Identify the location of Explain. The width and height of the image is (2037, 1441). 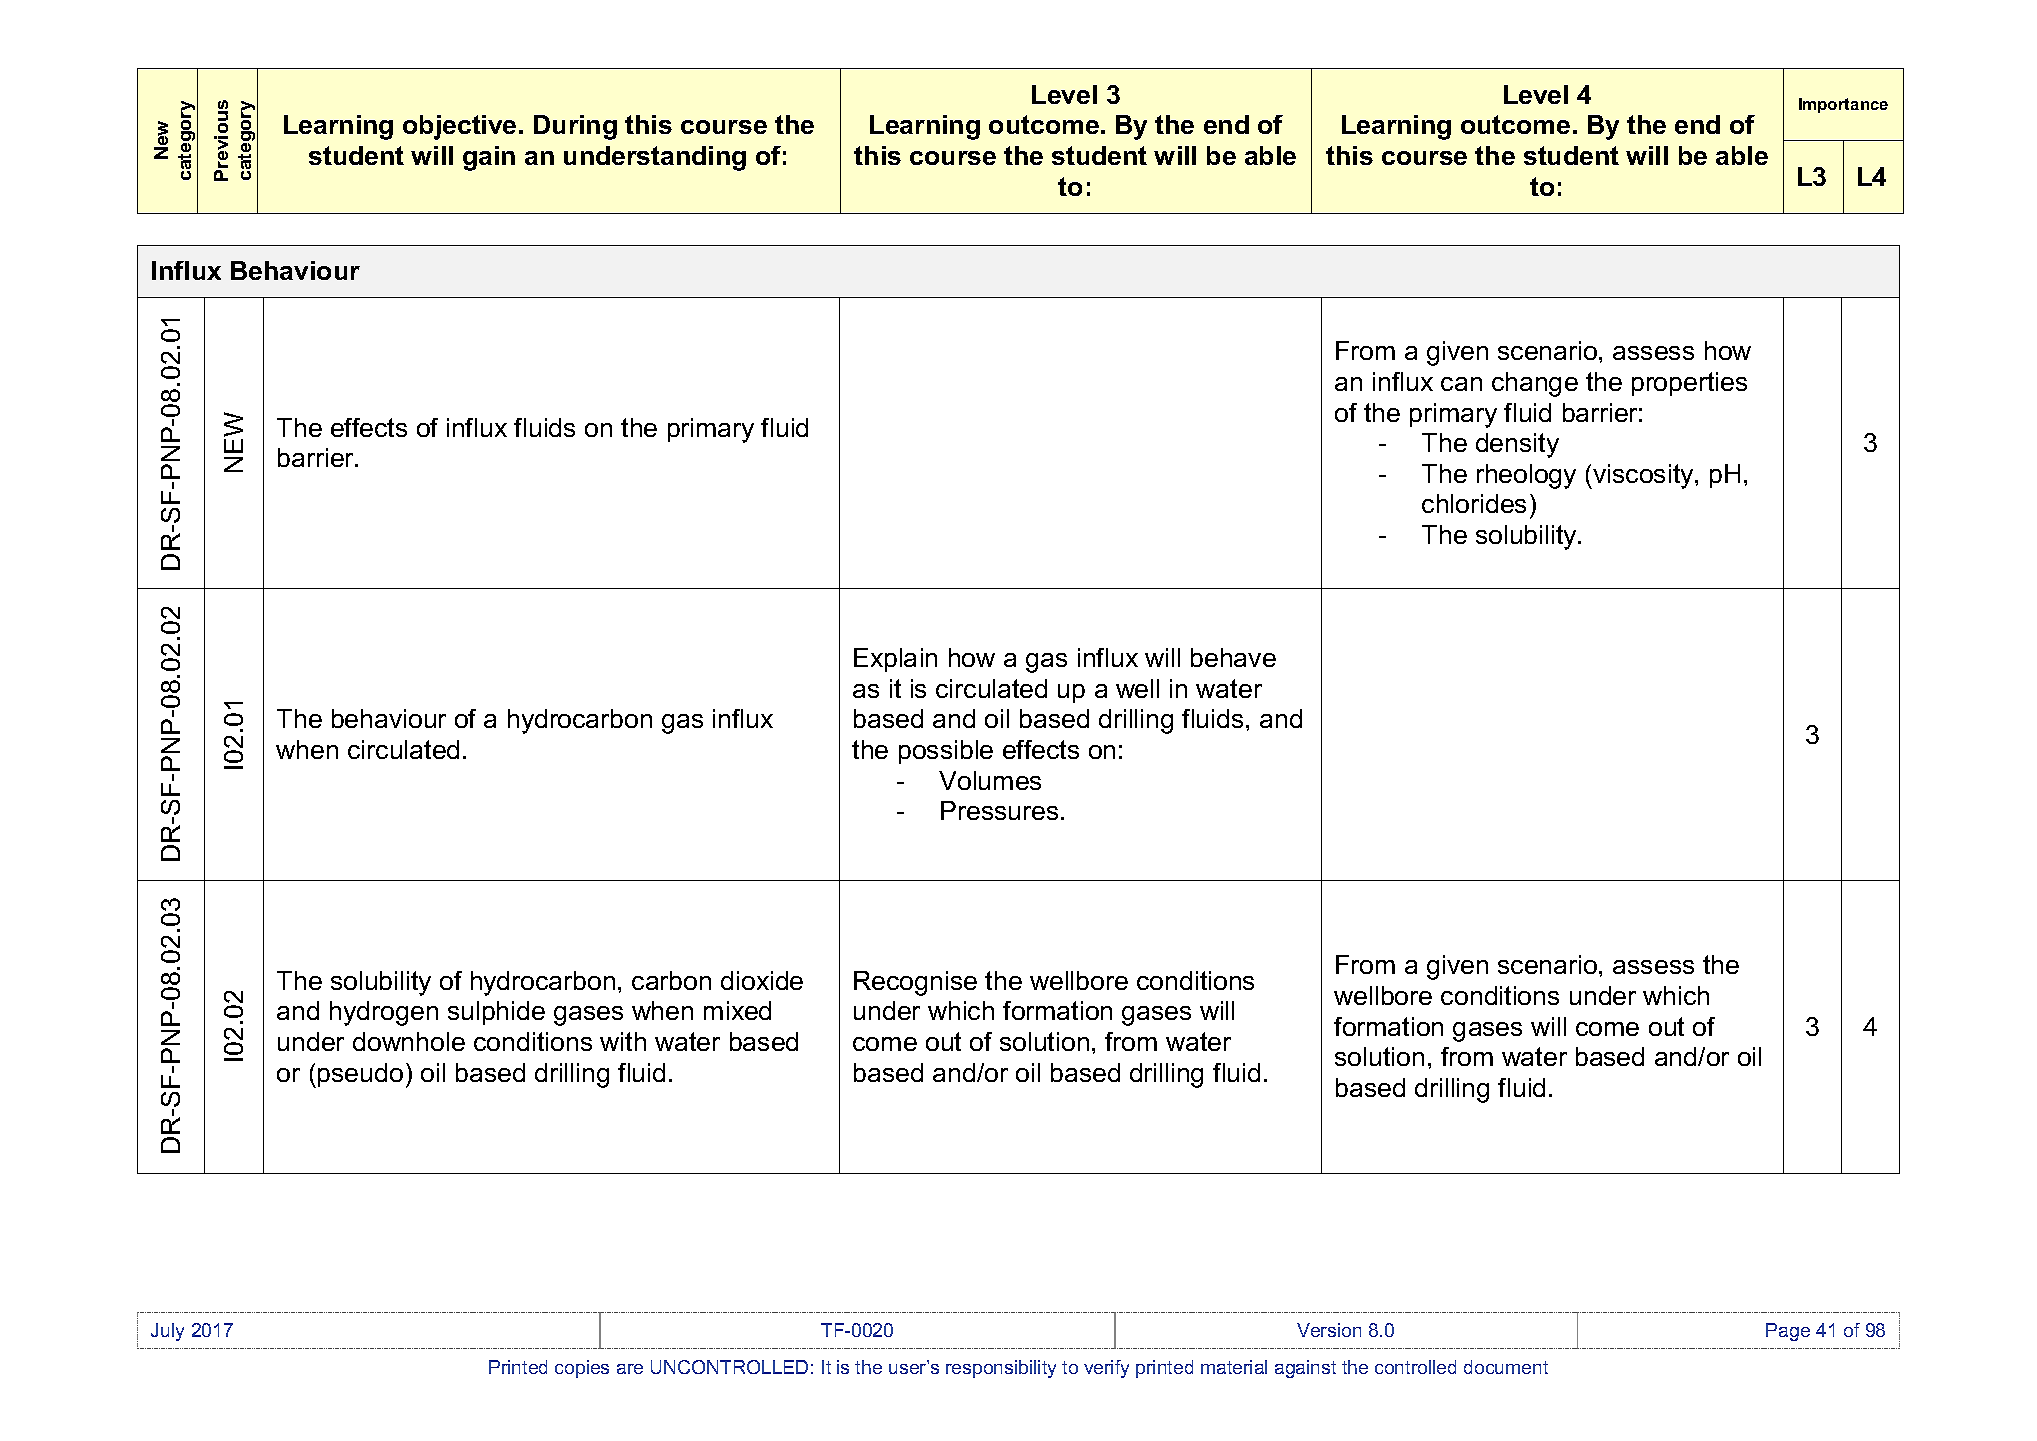
(895, 660).
